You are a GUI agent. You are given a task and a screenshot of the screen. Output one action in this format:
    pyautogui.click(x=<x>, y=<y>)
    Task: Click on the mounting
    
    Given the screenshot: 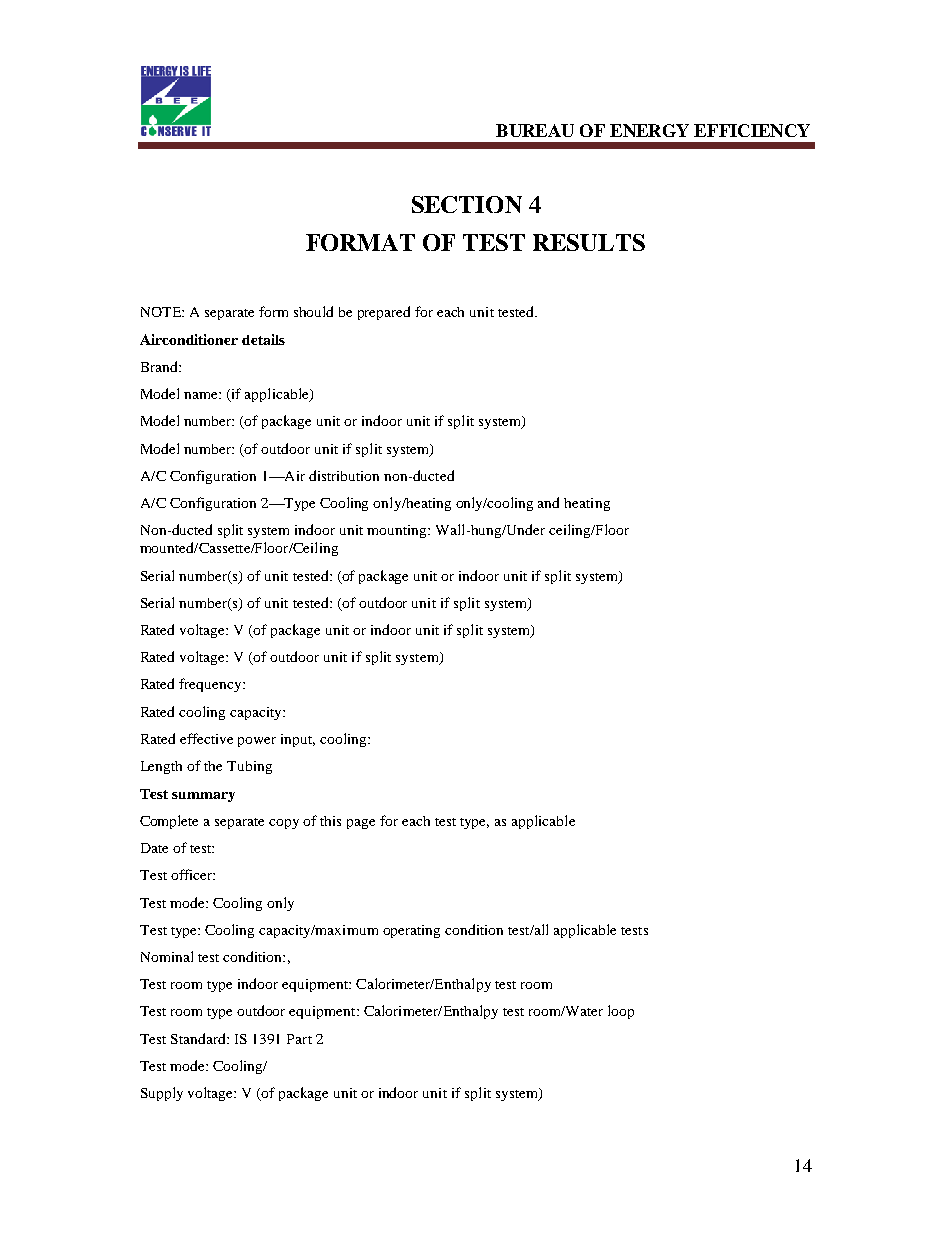 What is the action you would take?
    pyautogui.click(x=398, y=531)
